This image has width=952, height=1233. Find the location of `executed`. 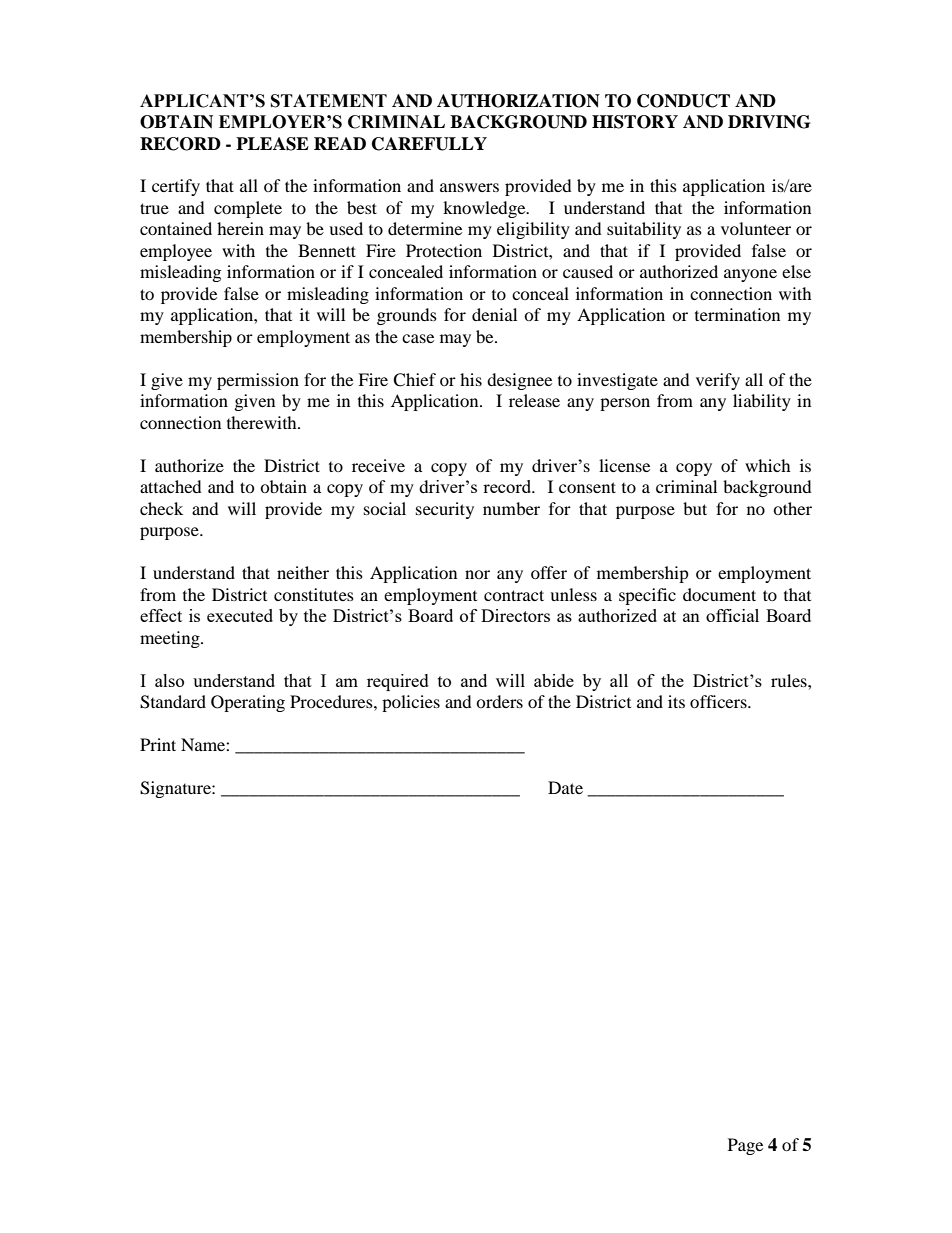

executed is located at coordinates (240, 615).
